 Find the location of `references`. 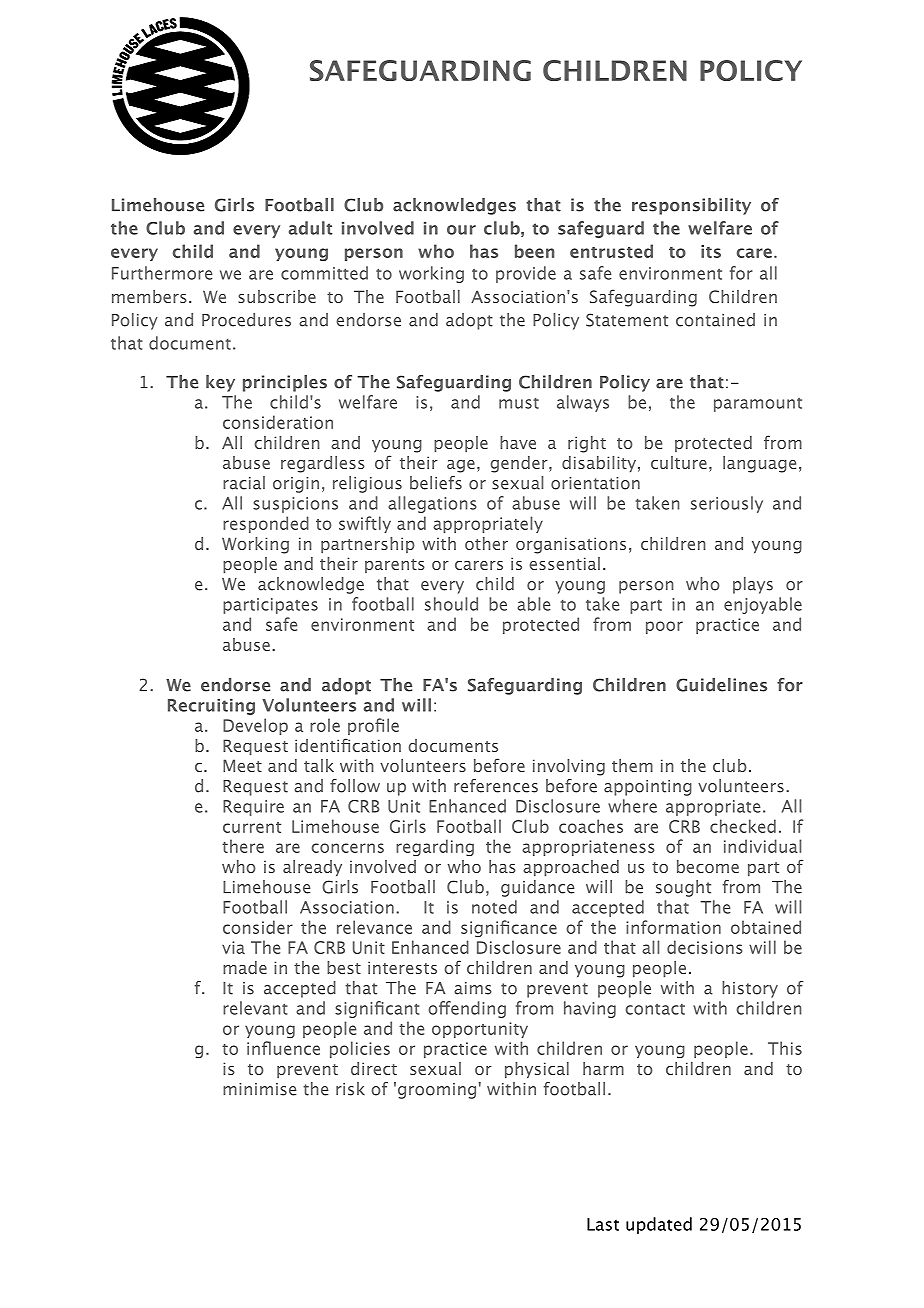

references is located at coordinates (496, 786).
